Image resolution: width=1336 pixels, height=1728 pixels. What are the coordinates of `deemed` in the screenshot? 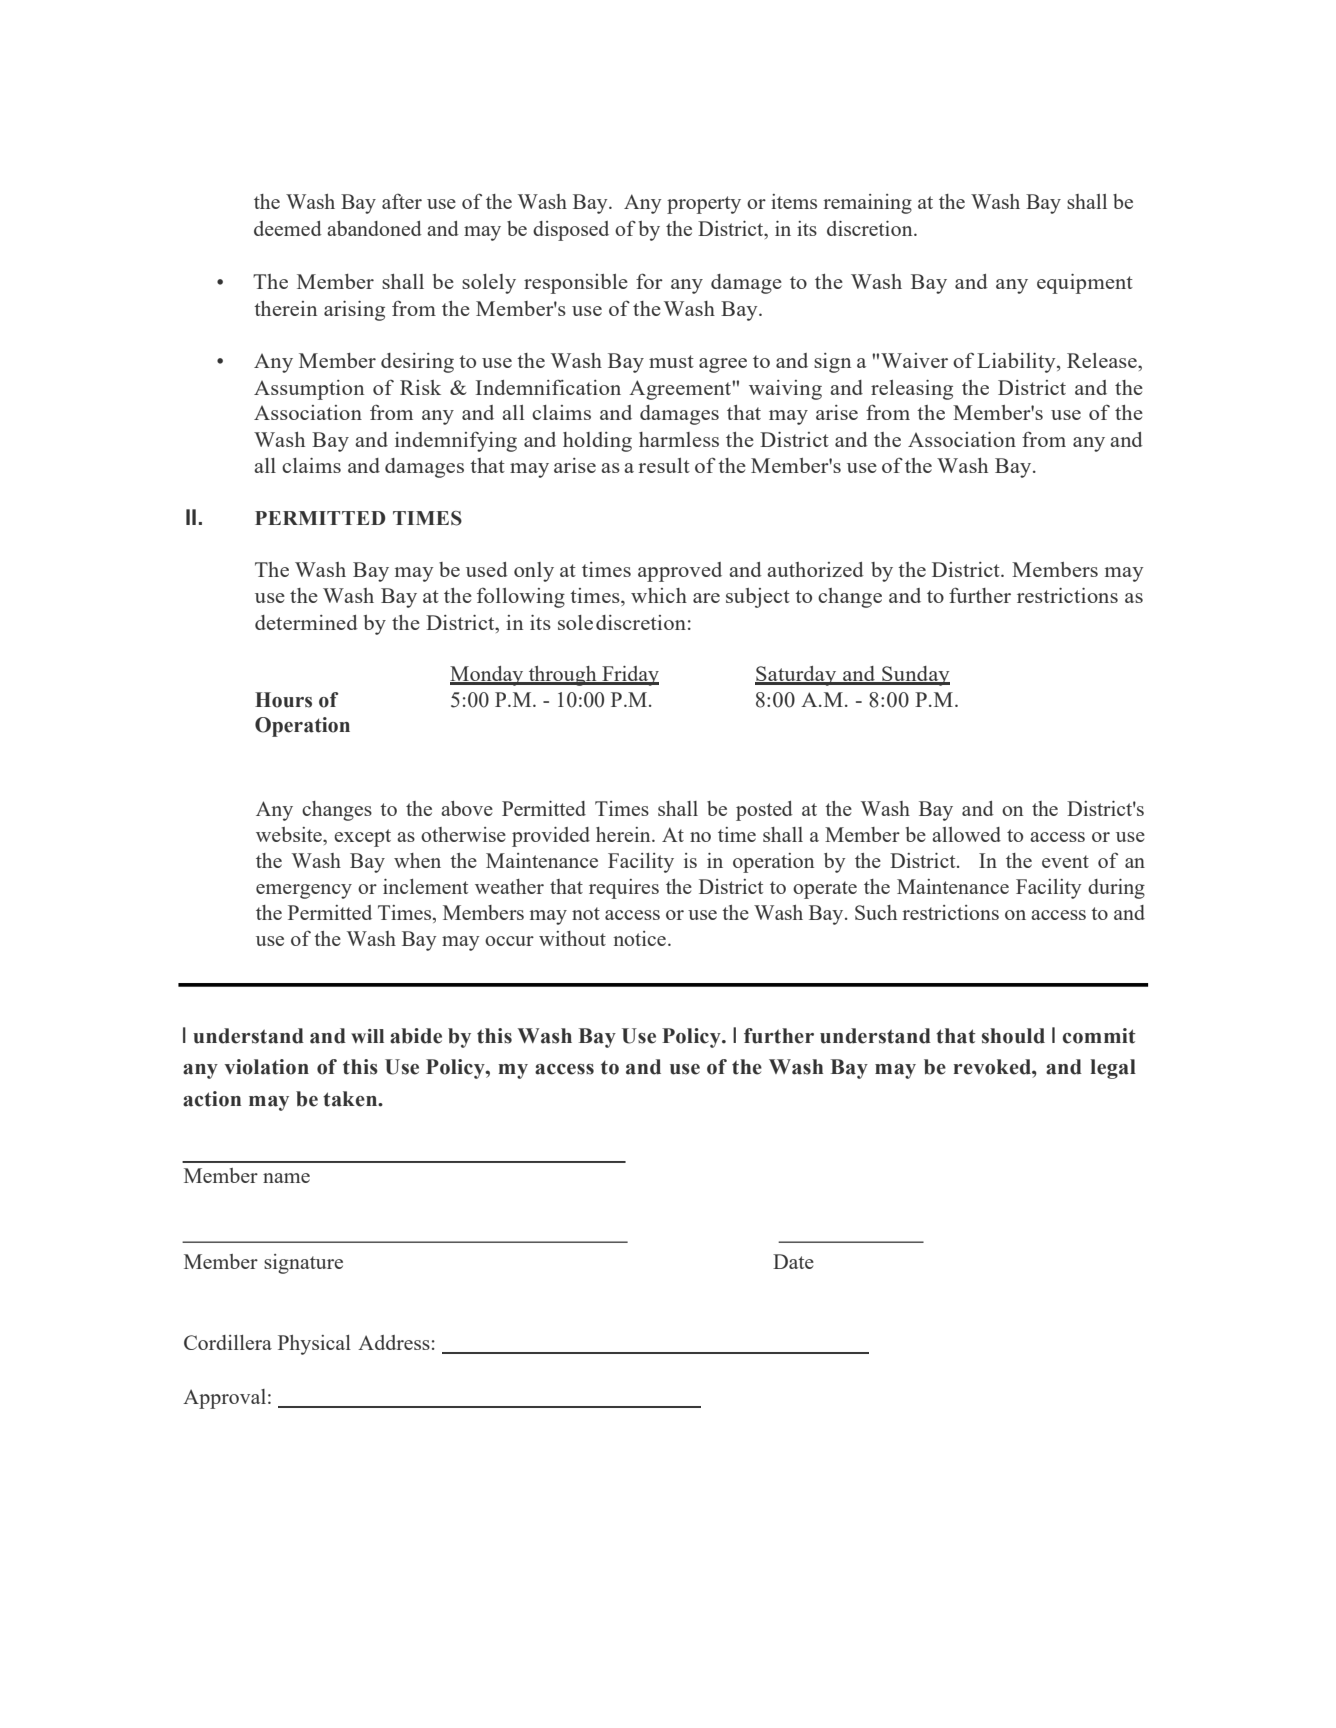 It's located at (288, 228).
